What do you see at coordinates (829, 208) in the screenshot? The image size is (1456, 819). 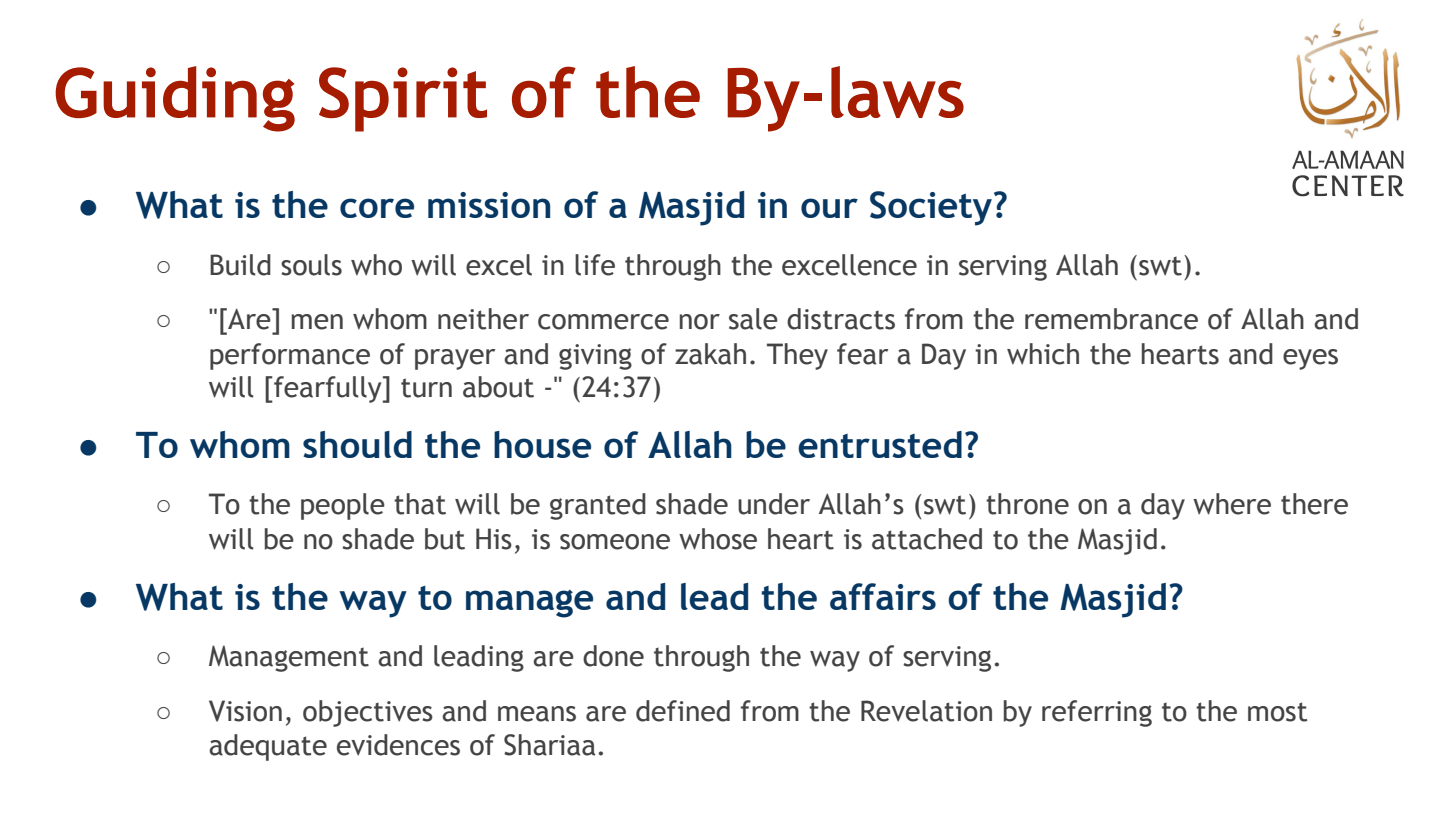 I see `our` at bounding box center [829, 208].
